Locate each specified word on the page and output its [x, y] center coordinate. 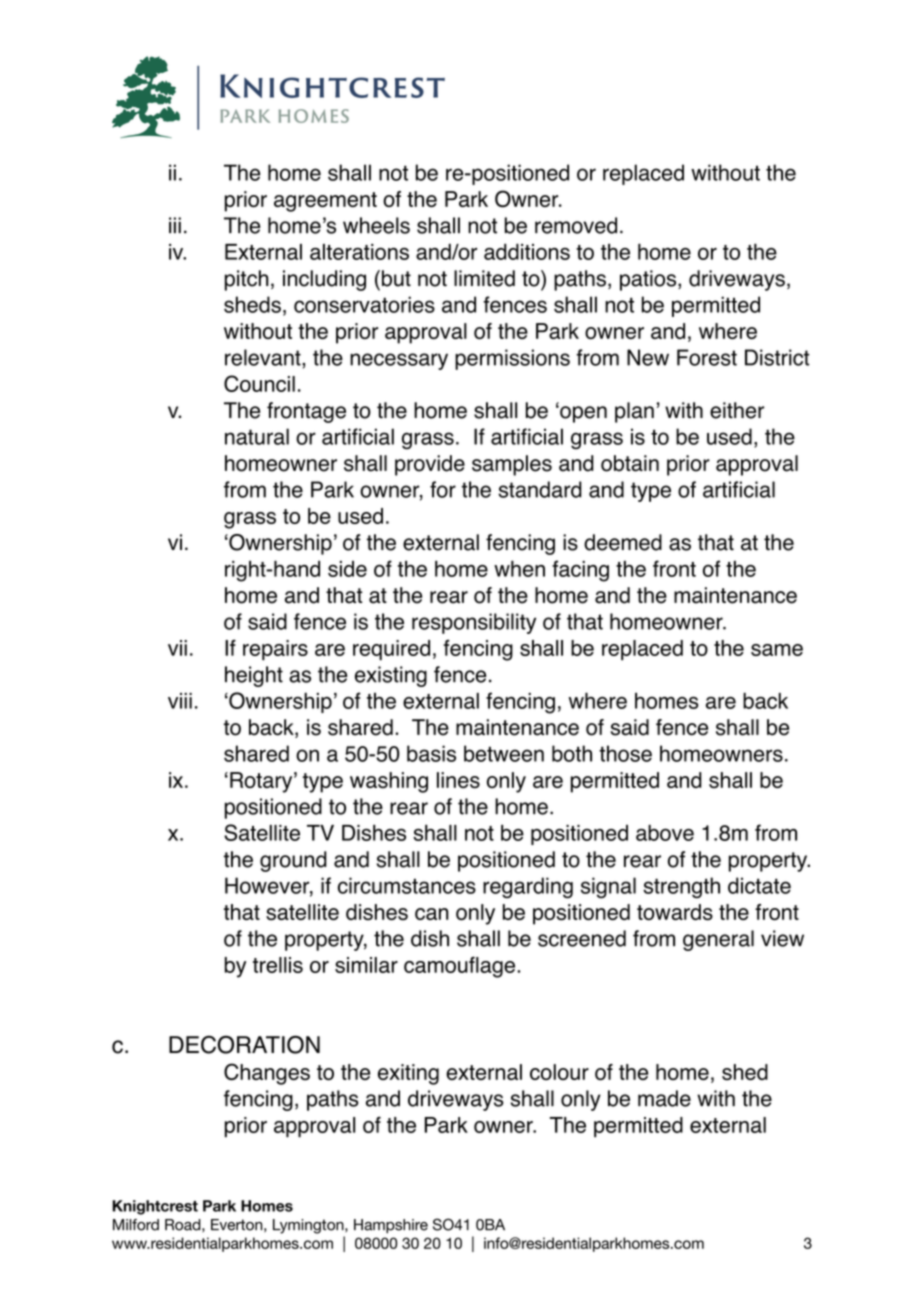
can [432, 914]
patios [649, 280]
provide [430, 465]
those [625, 753]
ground [293, 861]
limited [484, 278]
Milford [136, 1225]
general [718, 940]
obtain [630, 463]
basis [431, 753]
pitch [247, 280]
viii [180, 701]
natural [257, 436]
